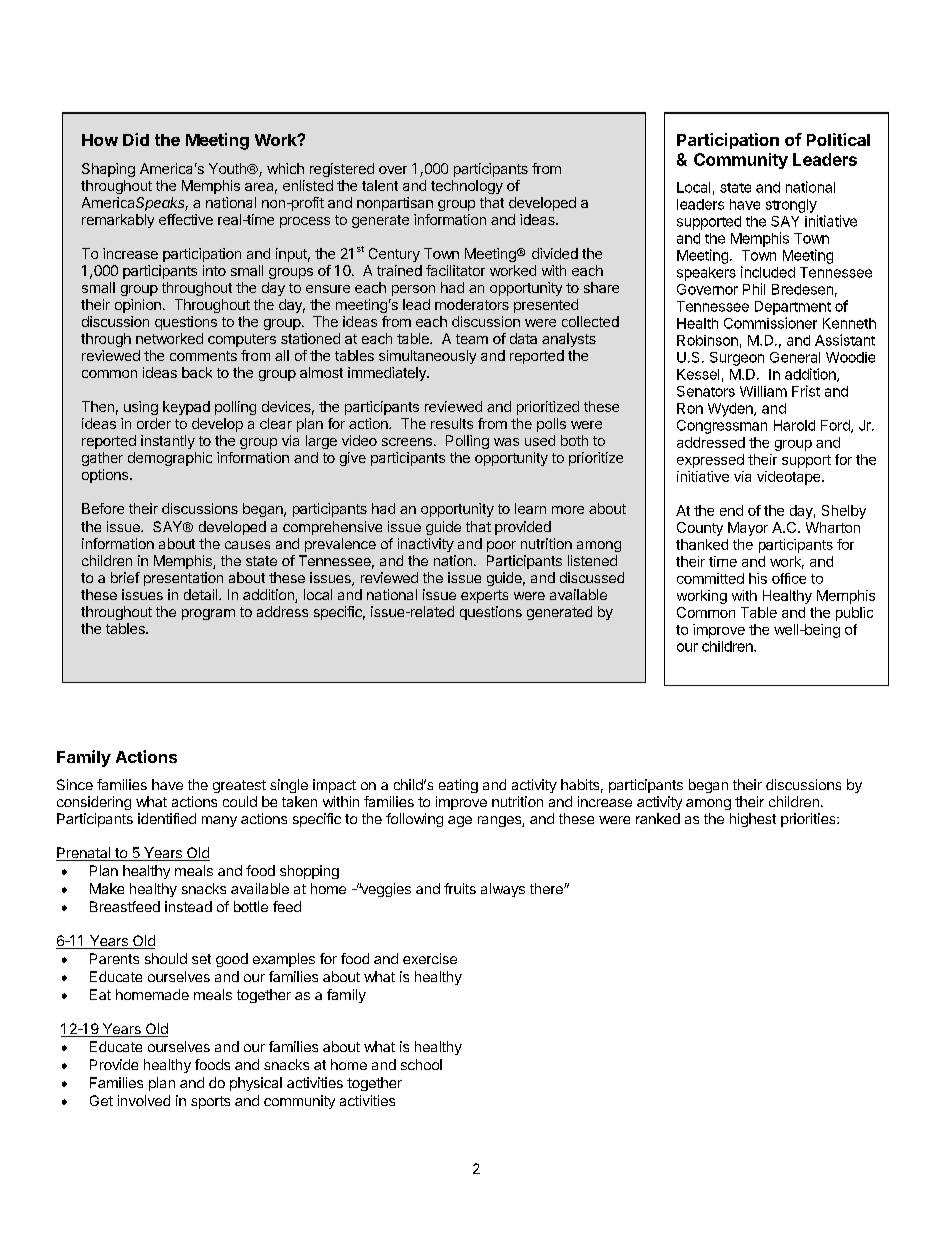 The width and height of the screenshot is (952, 1233). I want to click on experts, so click(484, 596).
